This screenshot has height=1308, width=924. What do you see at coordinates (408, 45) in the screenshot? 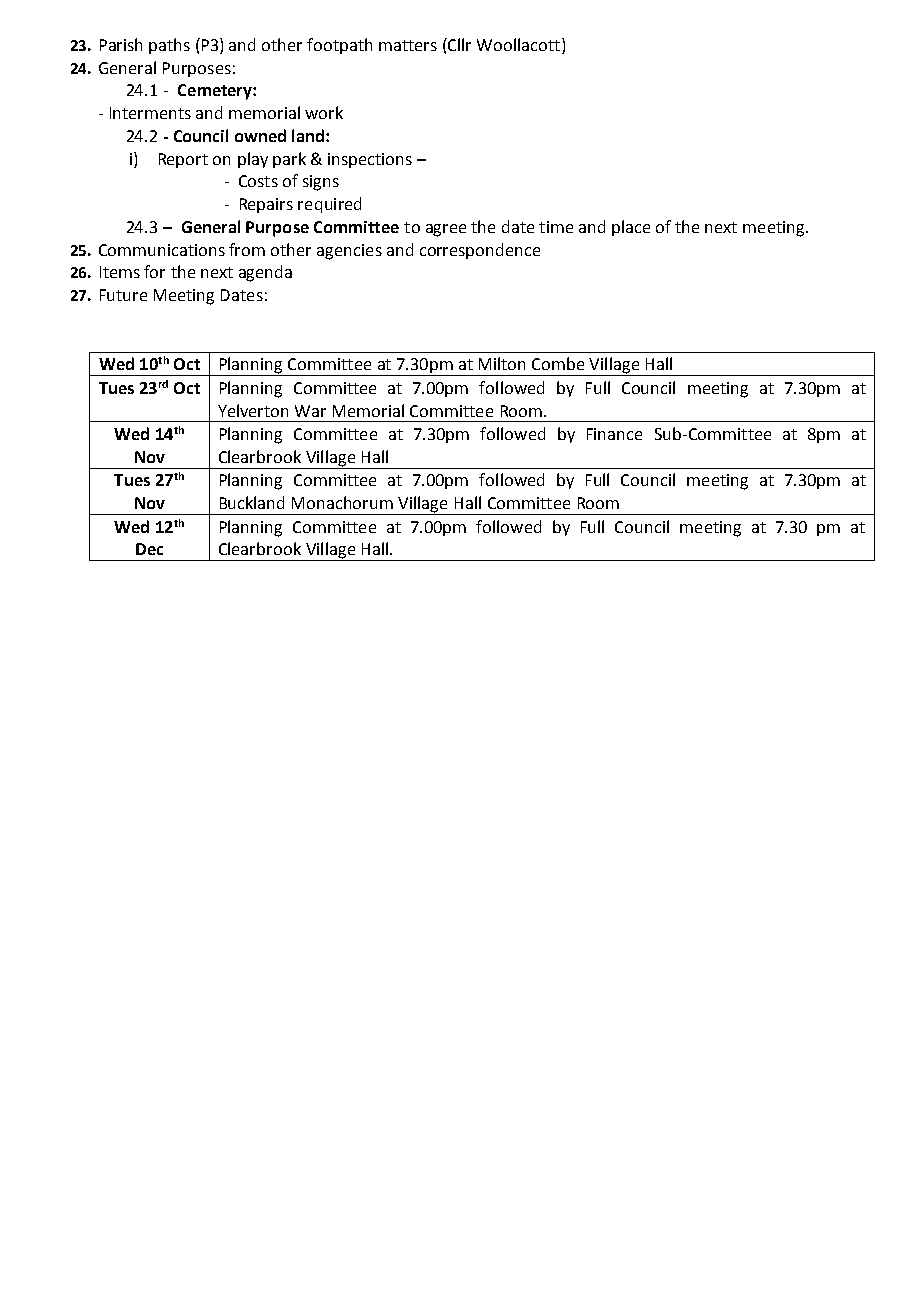
I see `matters` at bounding box center [408, 45].
